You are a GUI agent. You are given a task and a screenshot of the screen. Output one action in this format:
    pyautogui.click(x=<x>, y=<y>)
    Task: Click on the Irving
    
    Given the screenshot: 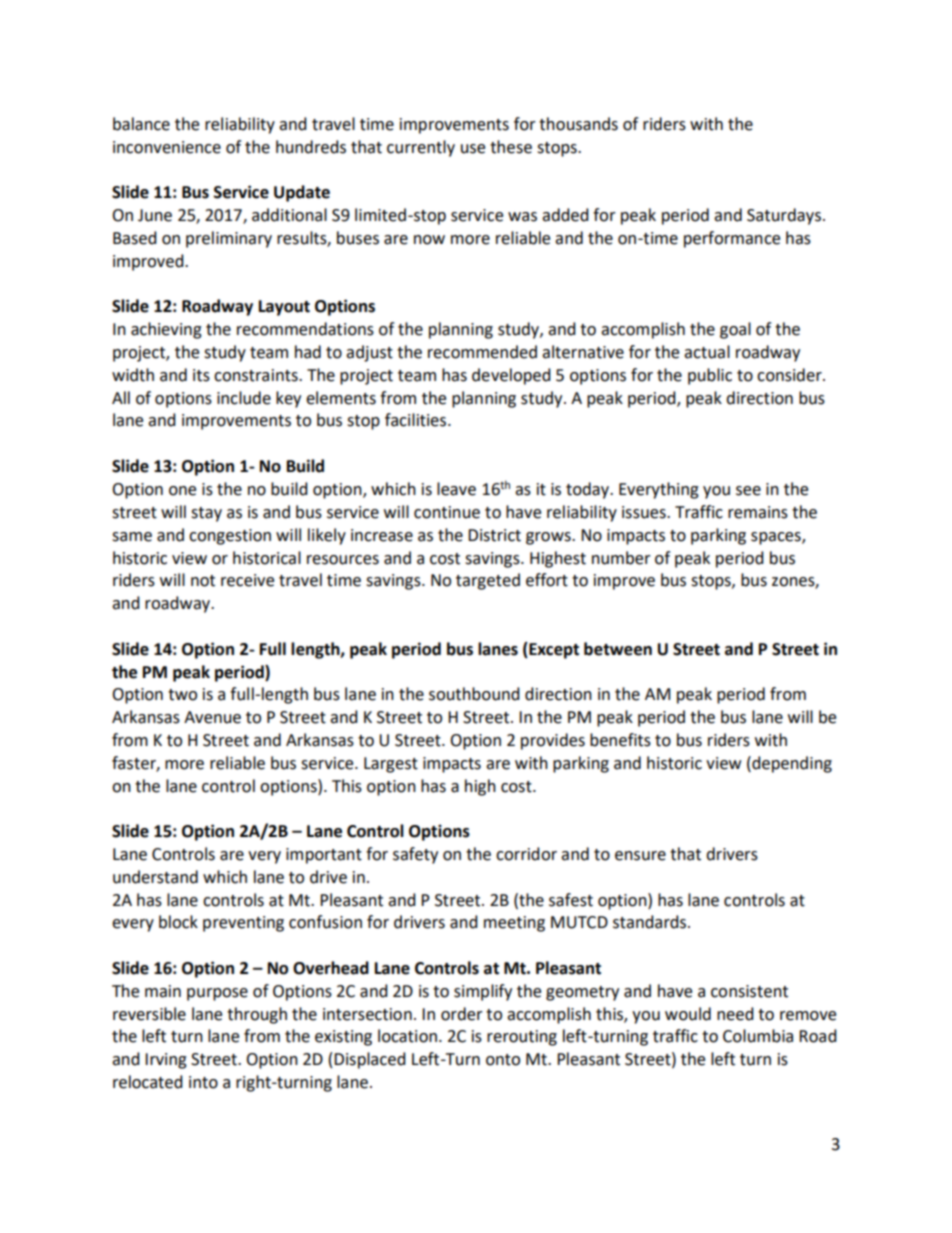 What is the action you would take?
    pyautogui.click(x=166, y=1061)
